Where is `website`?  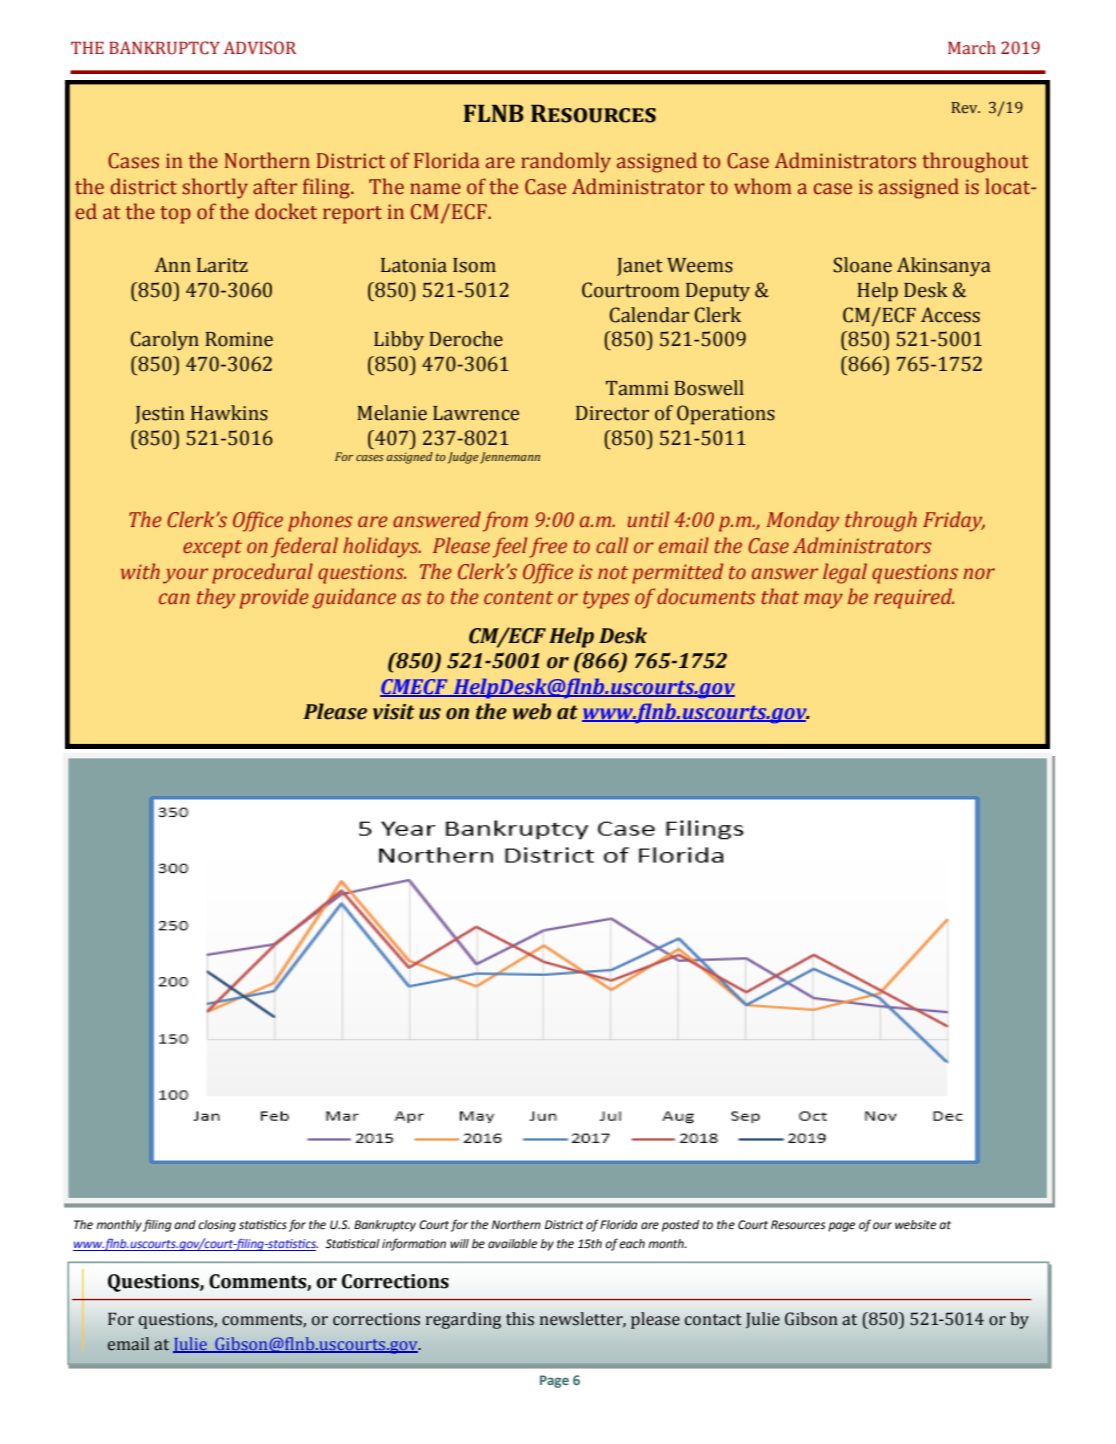 website is located at coordinates (915, 1225).
